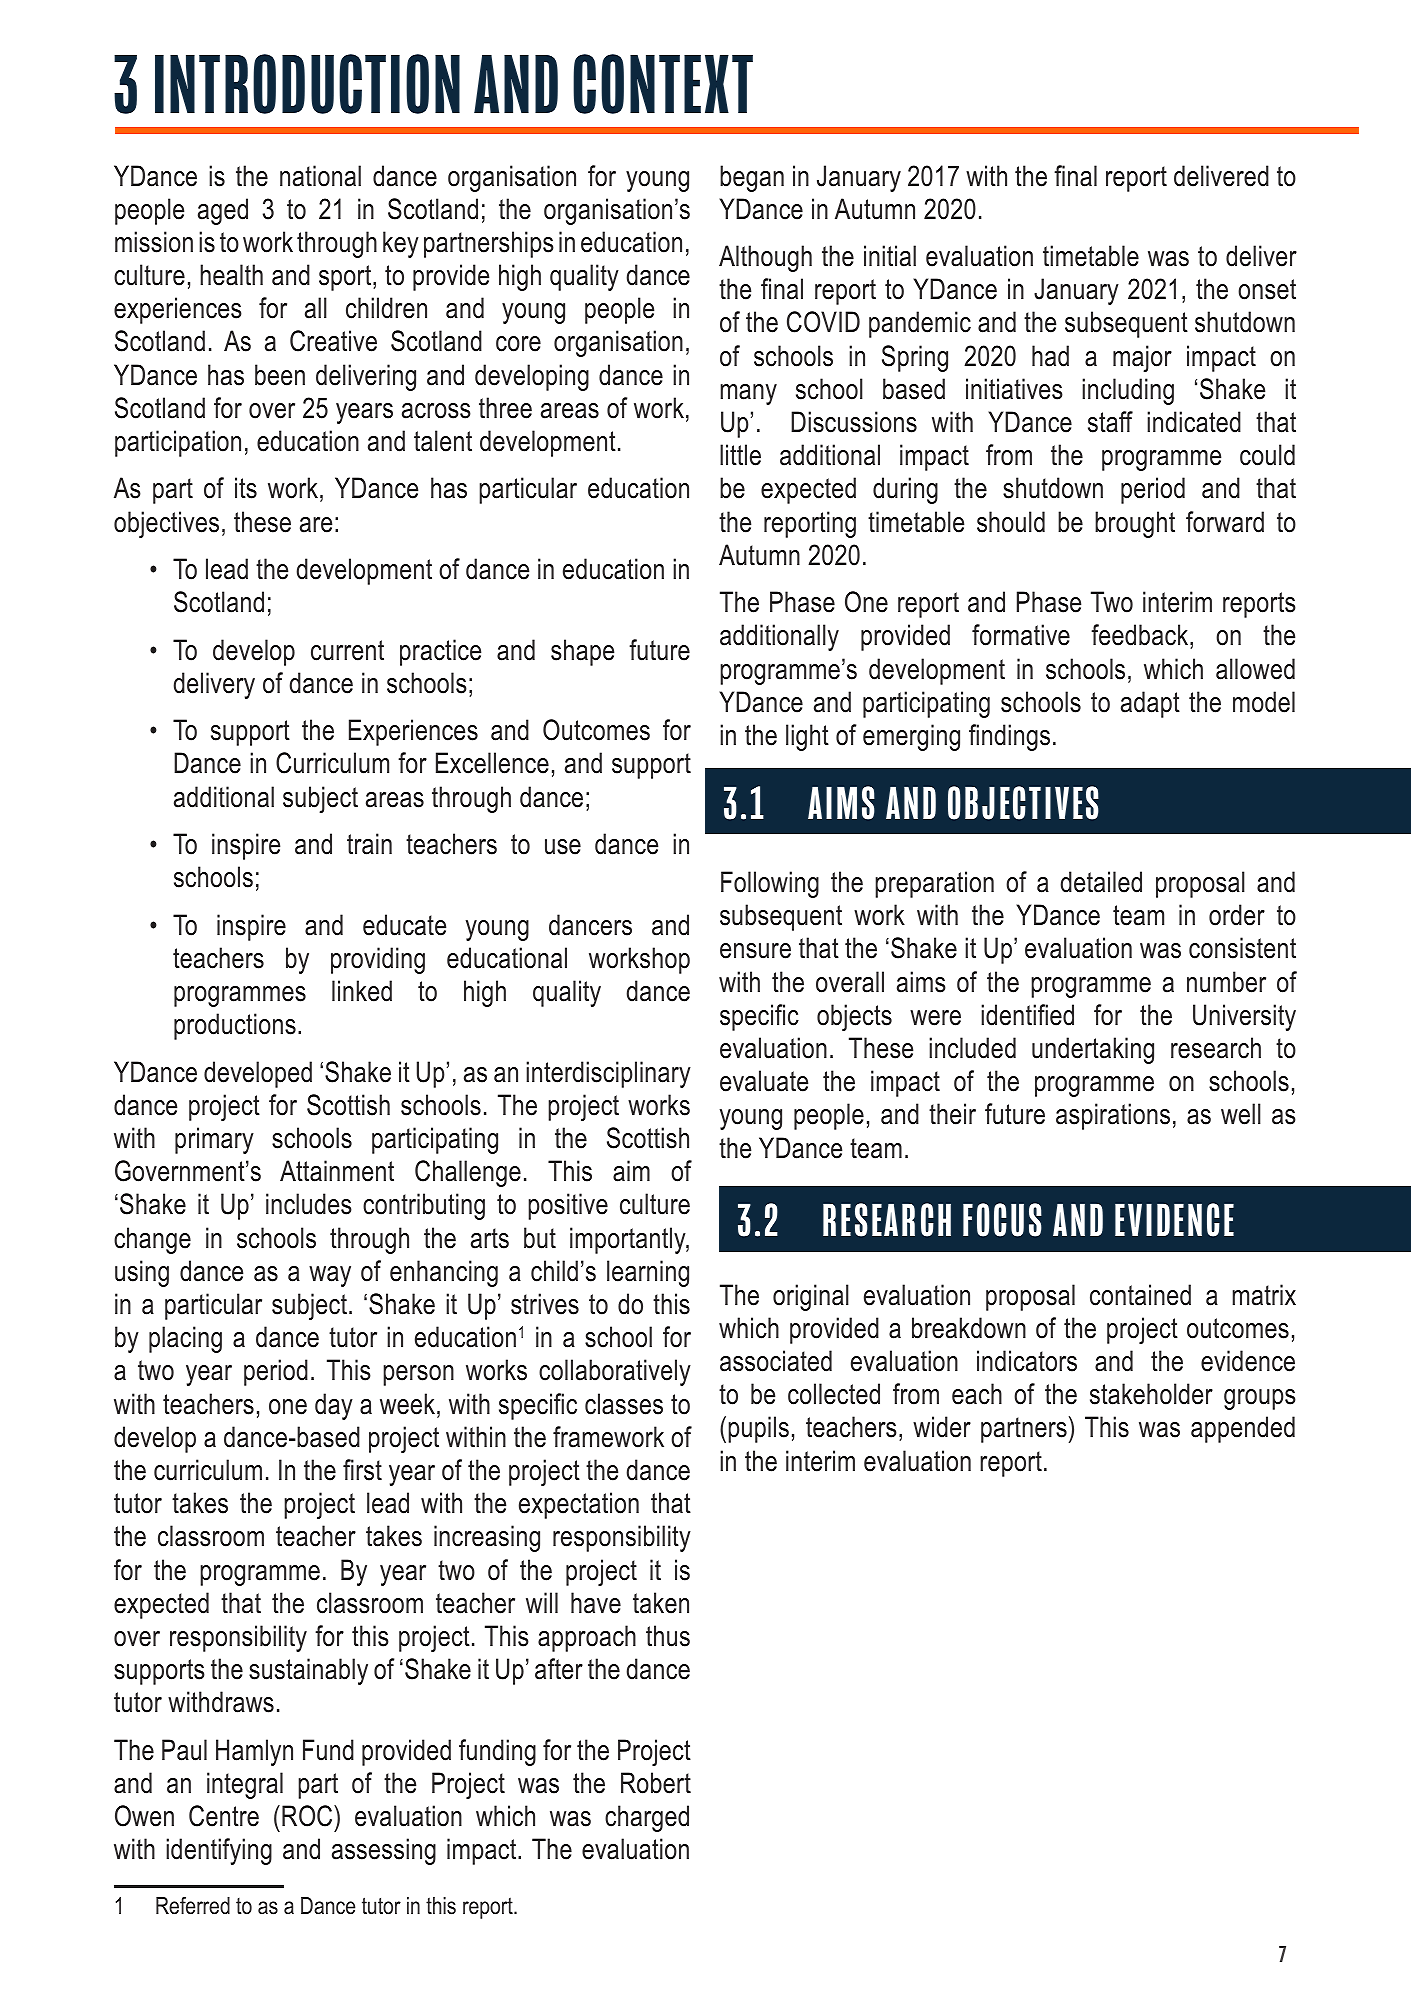 This document has width=1411, height=1996. What do you see at coordinates (235, 1026) in the document?
I see `productions` at bounding box center [235, 1026].
